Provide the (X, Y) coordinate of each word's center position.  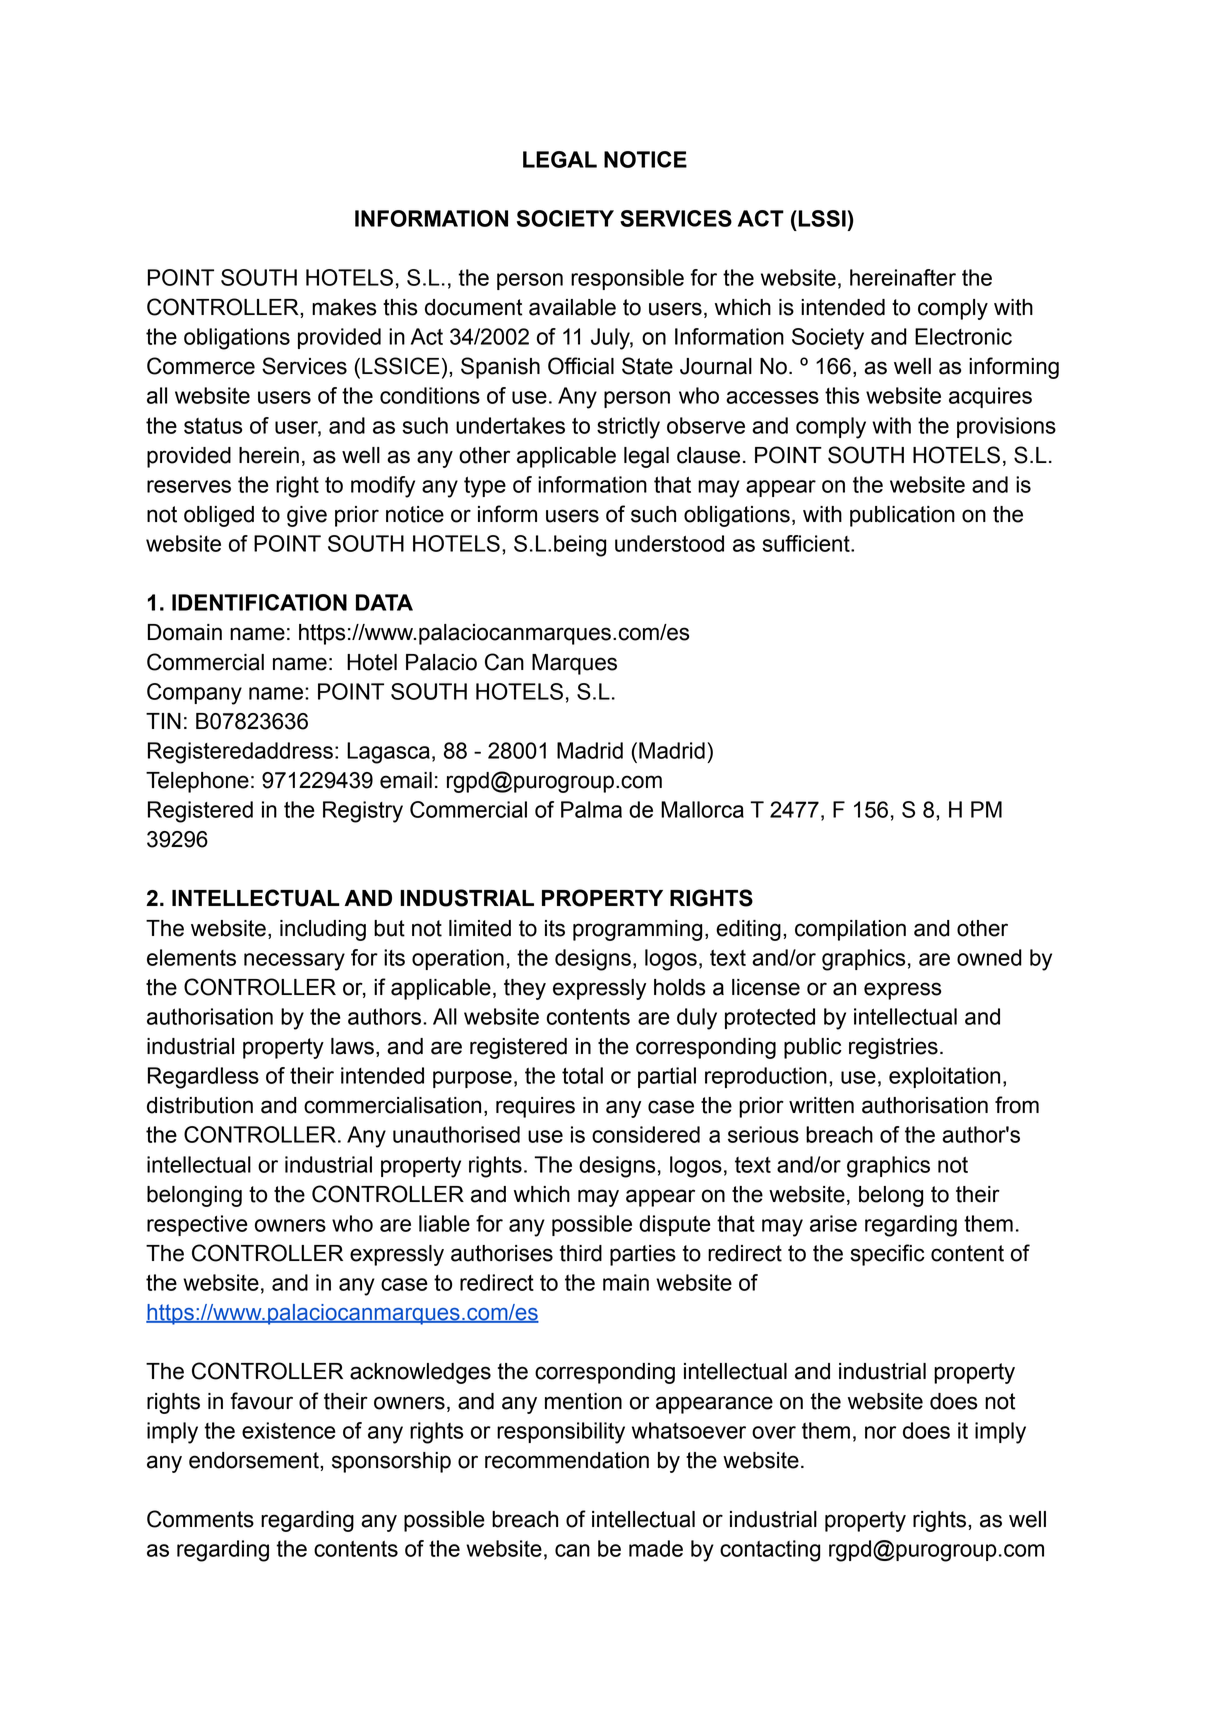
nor (880, 1432)
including (323, 930)
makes (344, 307)
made (656, 1548)
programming (637, 930)
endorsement (255, 1460)
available (572, 307)
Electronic (963, 336)
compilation (850, 930)
